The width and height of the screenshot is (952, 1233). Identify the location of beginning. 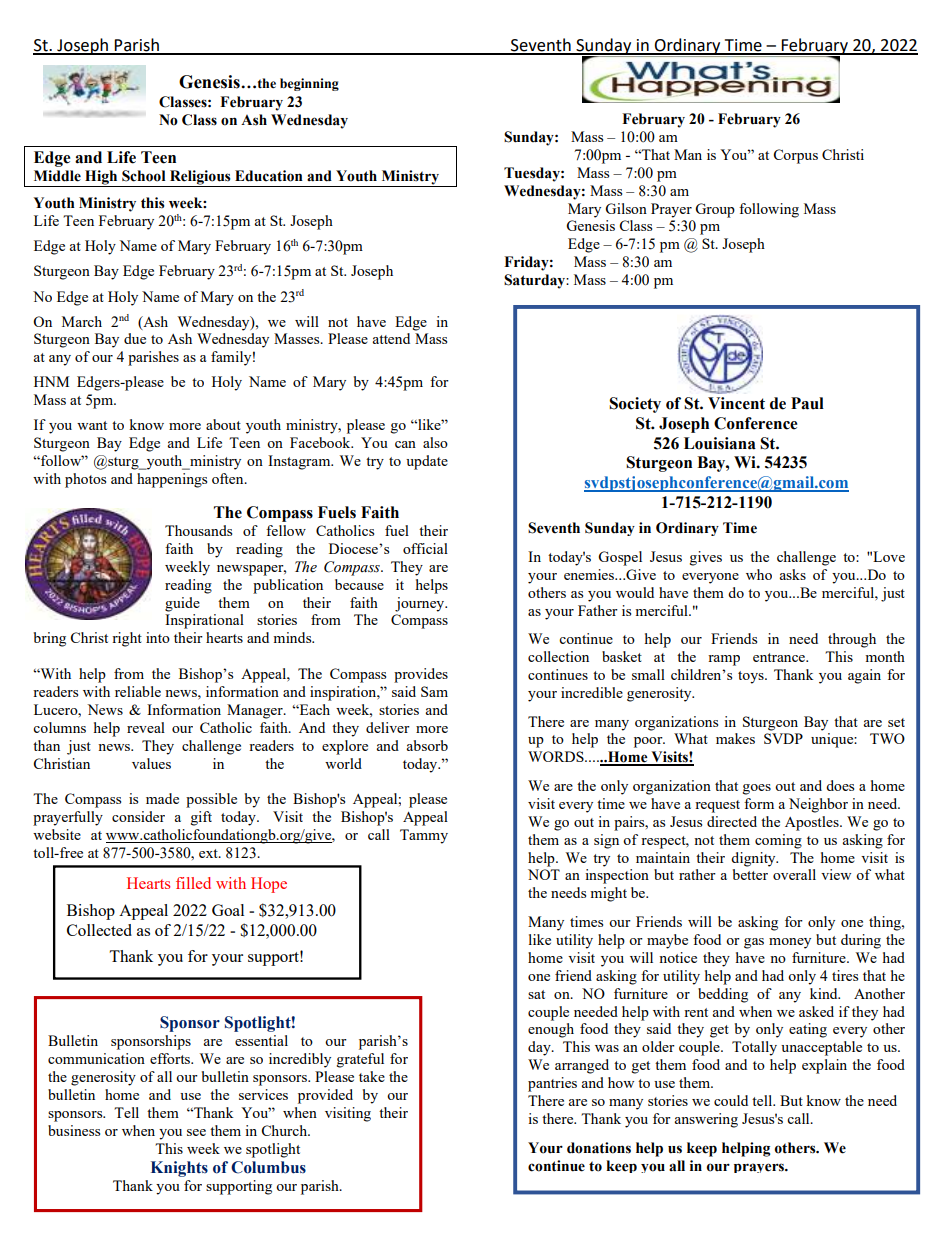
(309, 84).
